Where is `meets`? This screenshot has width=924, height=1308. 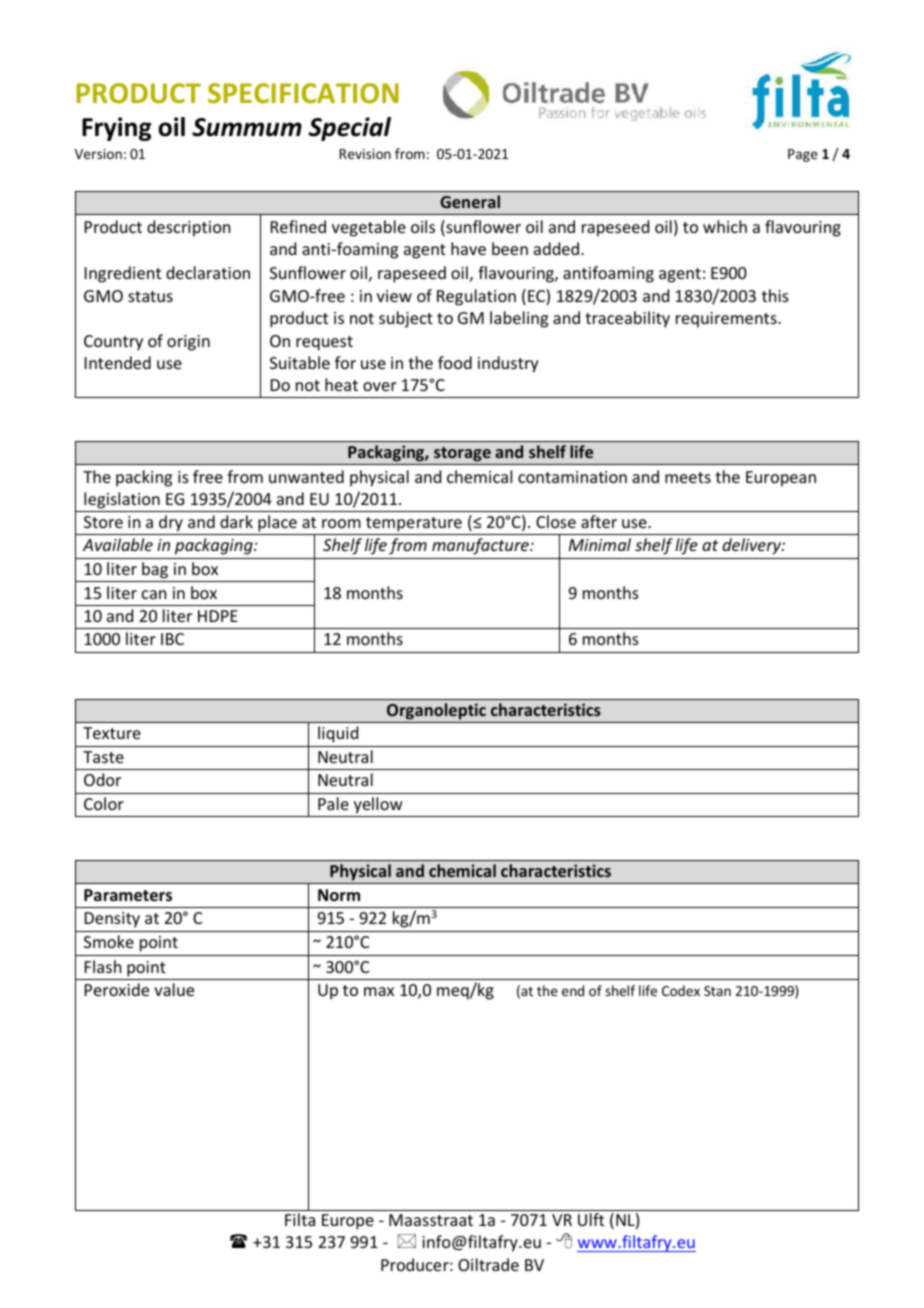 meets is located at coordinates (688, 477).
